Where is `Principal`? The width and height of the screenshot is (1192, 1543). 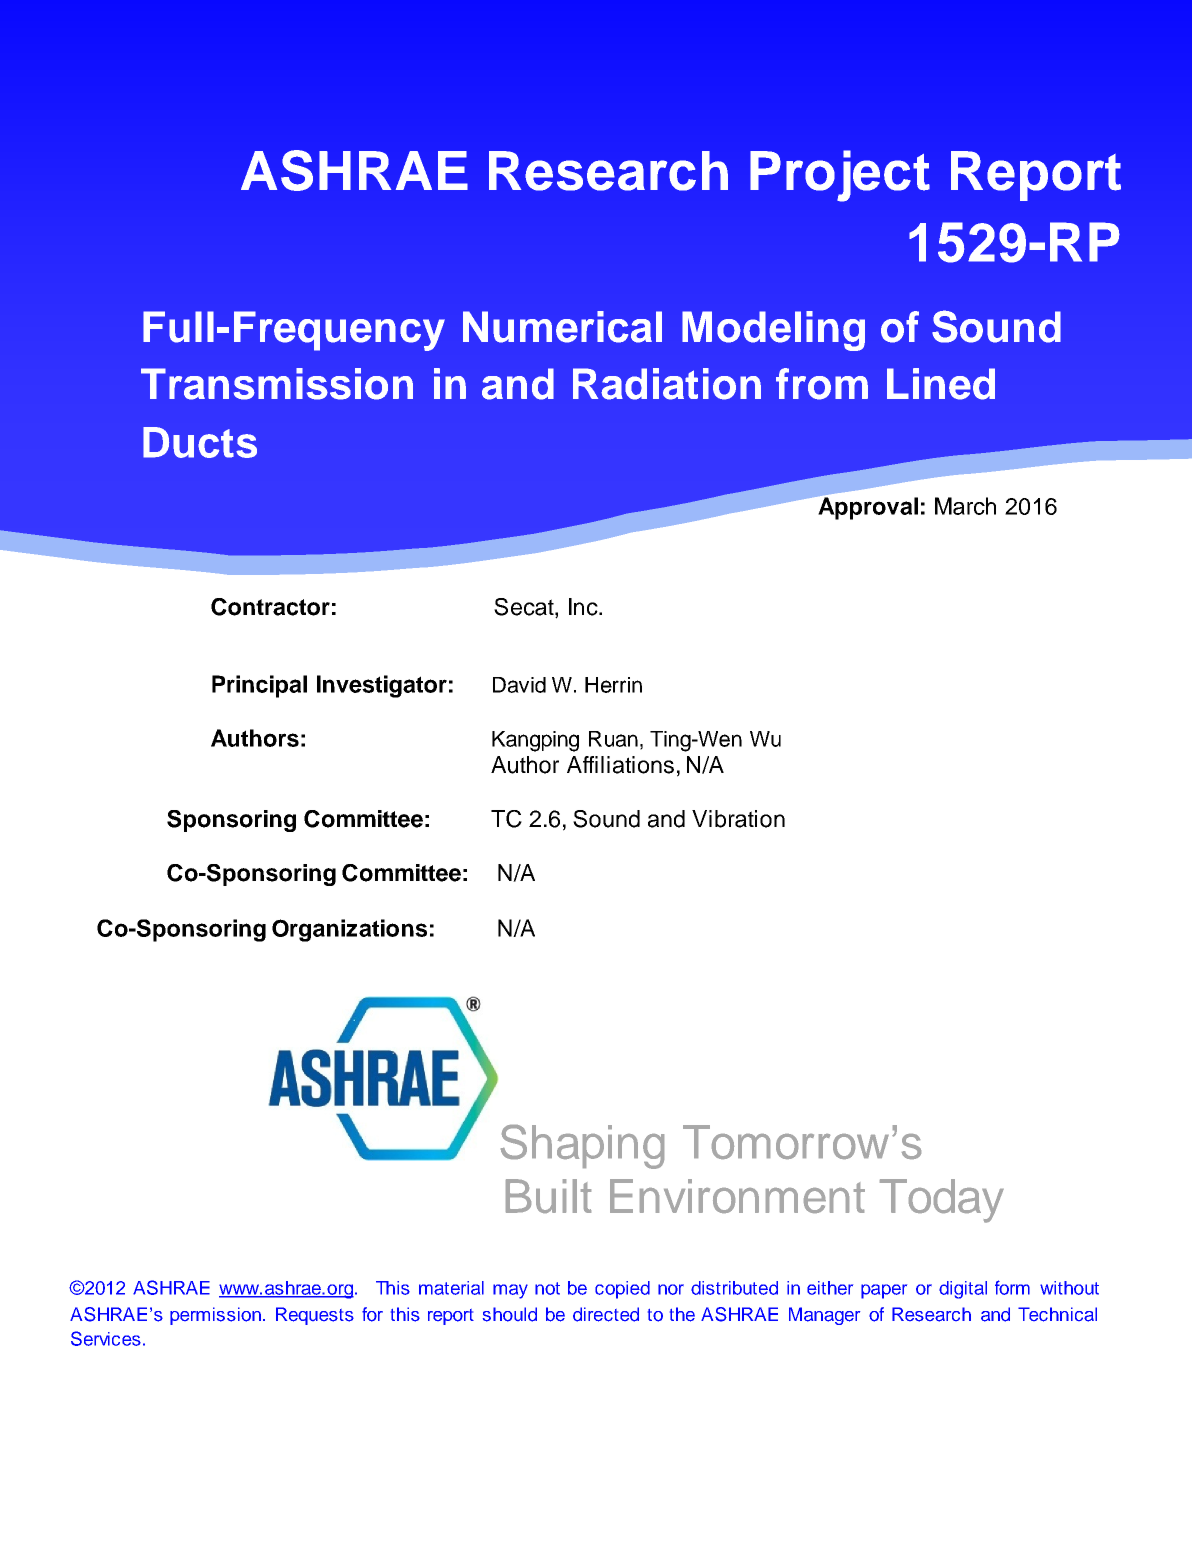 Principal is located at coordinates (259, 686).
